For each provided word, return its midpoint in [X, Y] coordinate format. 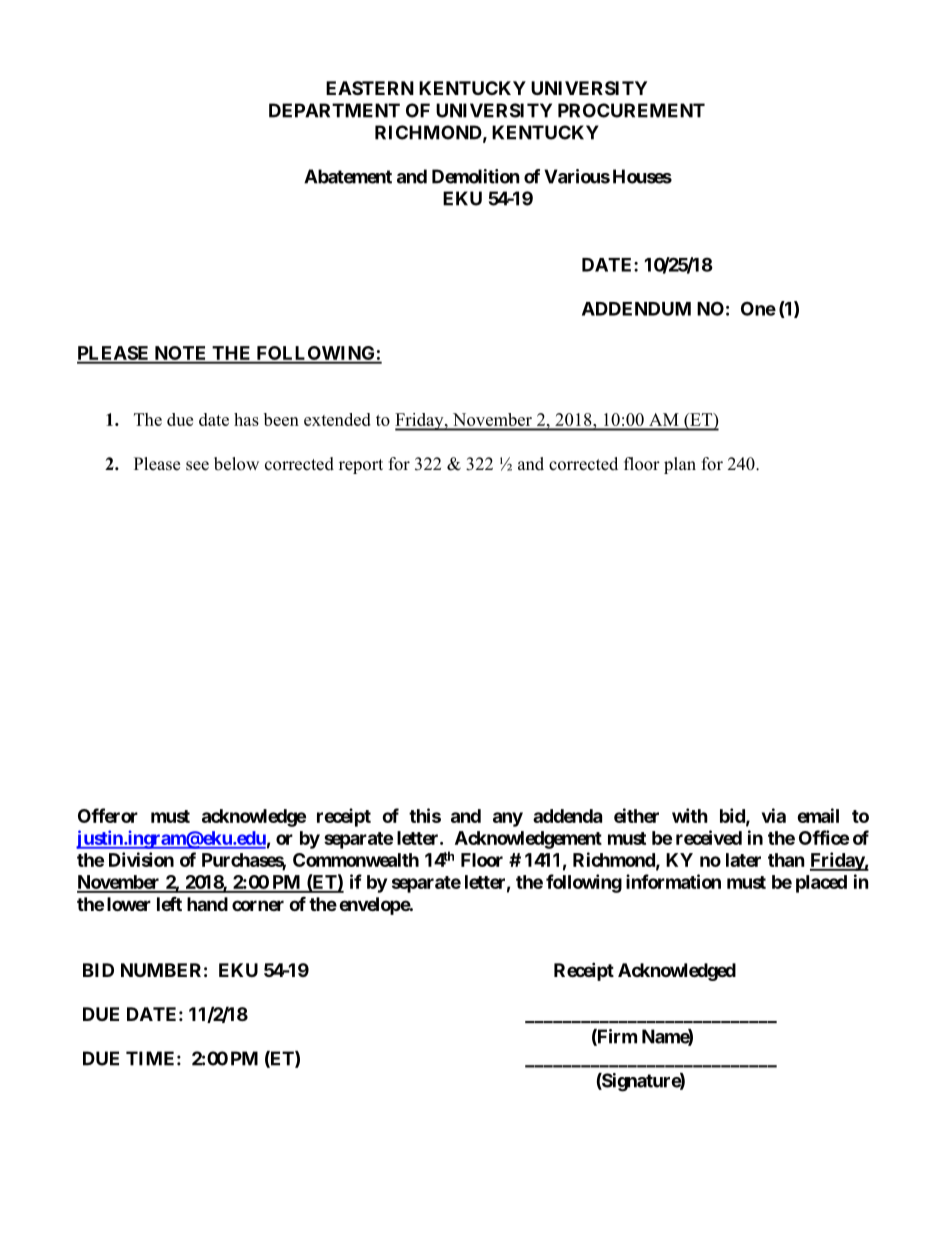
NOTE [180, 354]
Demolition [476, 176]
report [361, 466]
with [690, 815]
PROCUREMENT [631, 110]
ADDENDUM [636, 309]
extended [337, 419]
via [774, 815]
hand [207, 904]
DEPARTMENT [334, 110]
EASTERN [370, 88]
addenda [567, 816]
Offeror [108, 815]
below [236, 464]
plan [680, 465]
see [197, 466]
